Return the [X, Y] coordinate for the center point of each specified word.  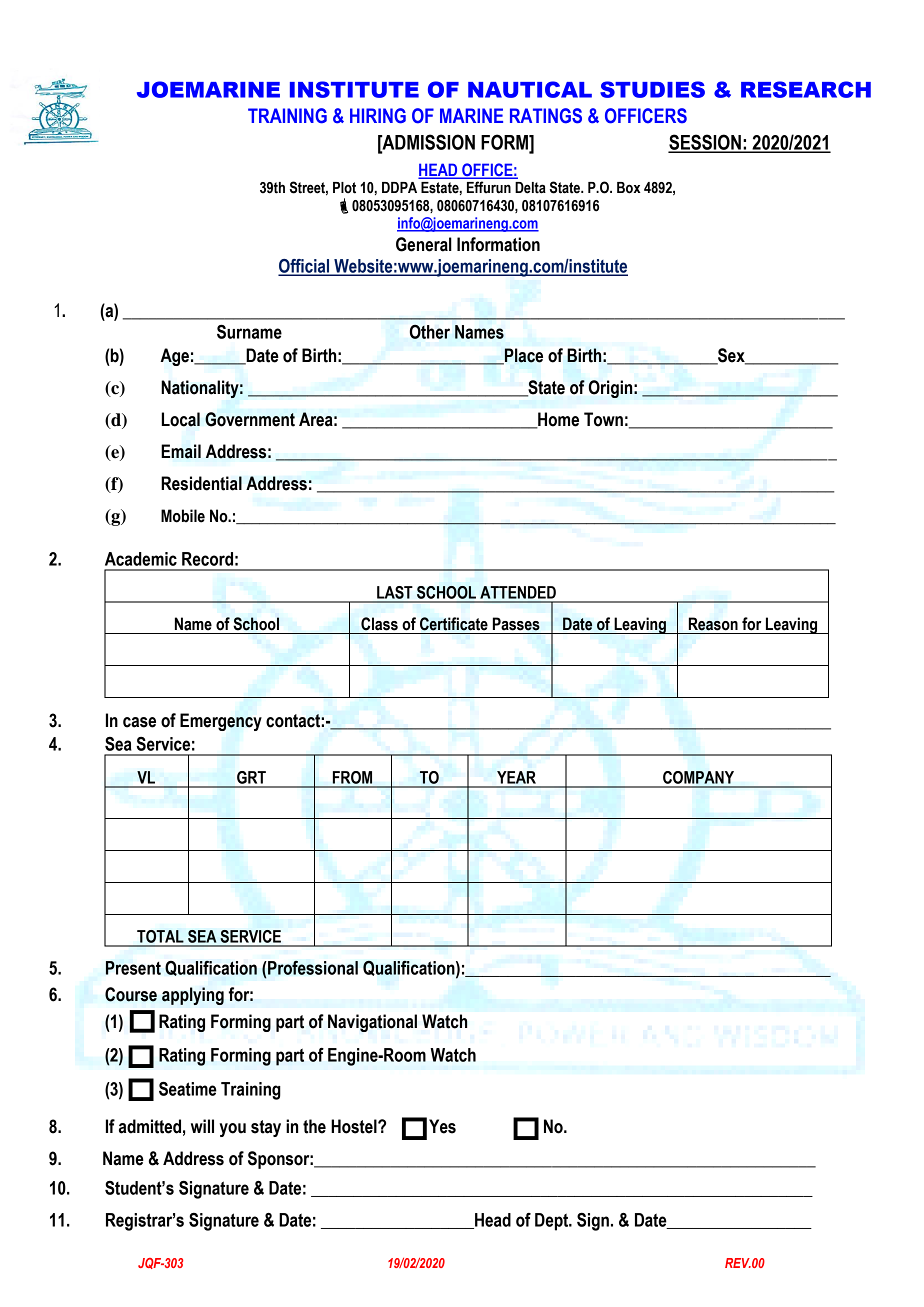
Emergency [221, 722]
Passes [516, 624]
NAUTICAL [530, 89]
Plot [344, 188]
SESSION [705, 143]
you [232, 1130]
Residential [201, 483]
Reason [713, 624]
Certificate [454, 624]
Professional [312, 967]
